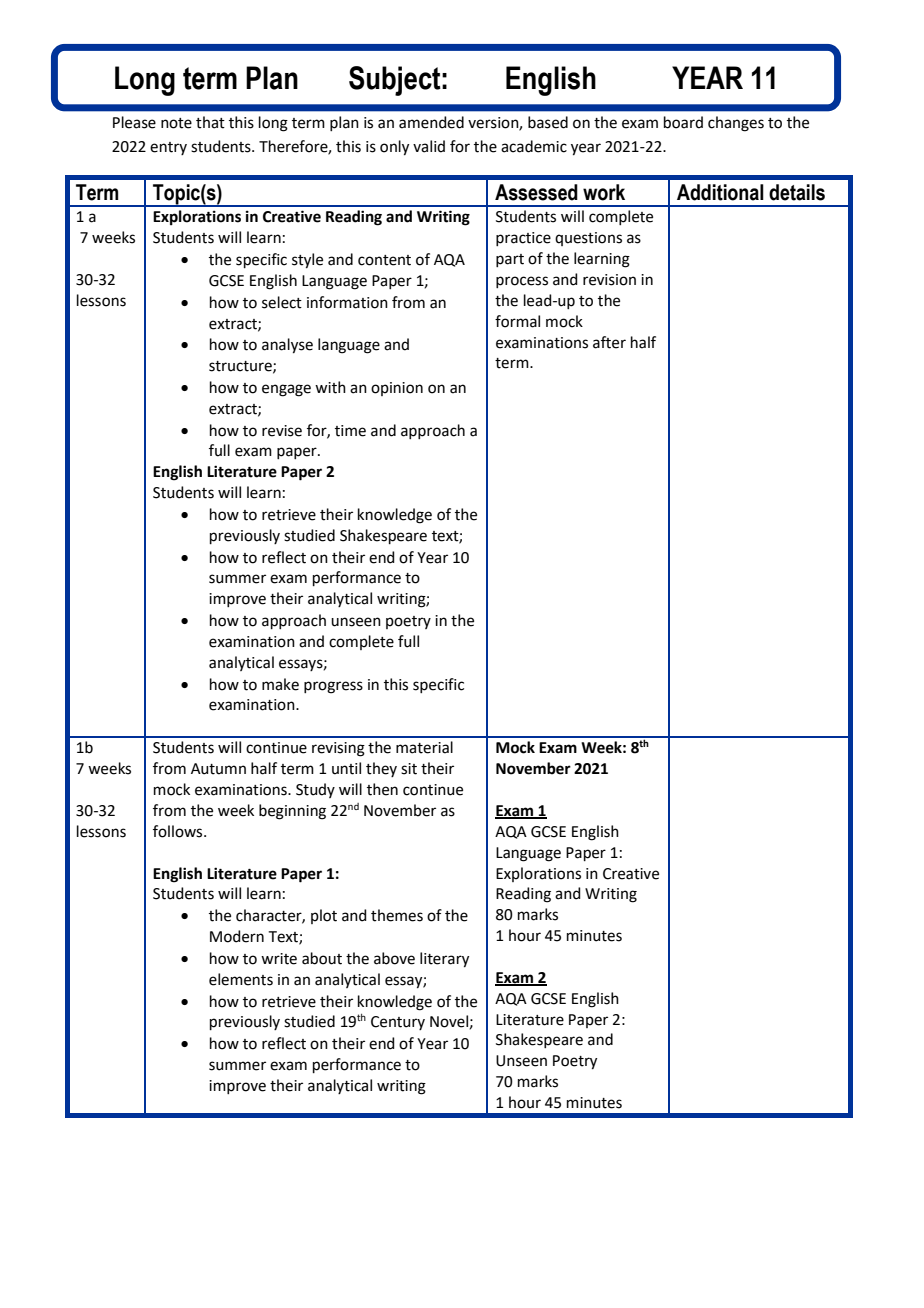  I want to click on make, so click(280, 684).
